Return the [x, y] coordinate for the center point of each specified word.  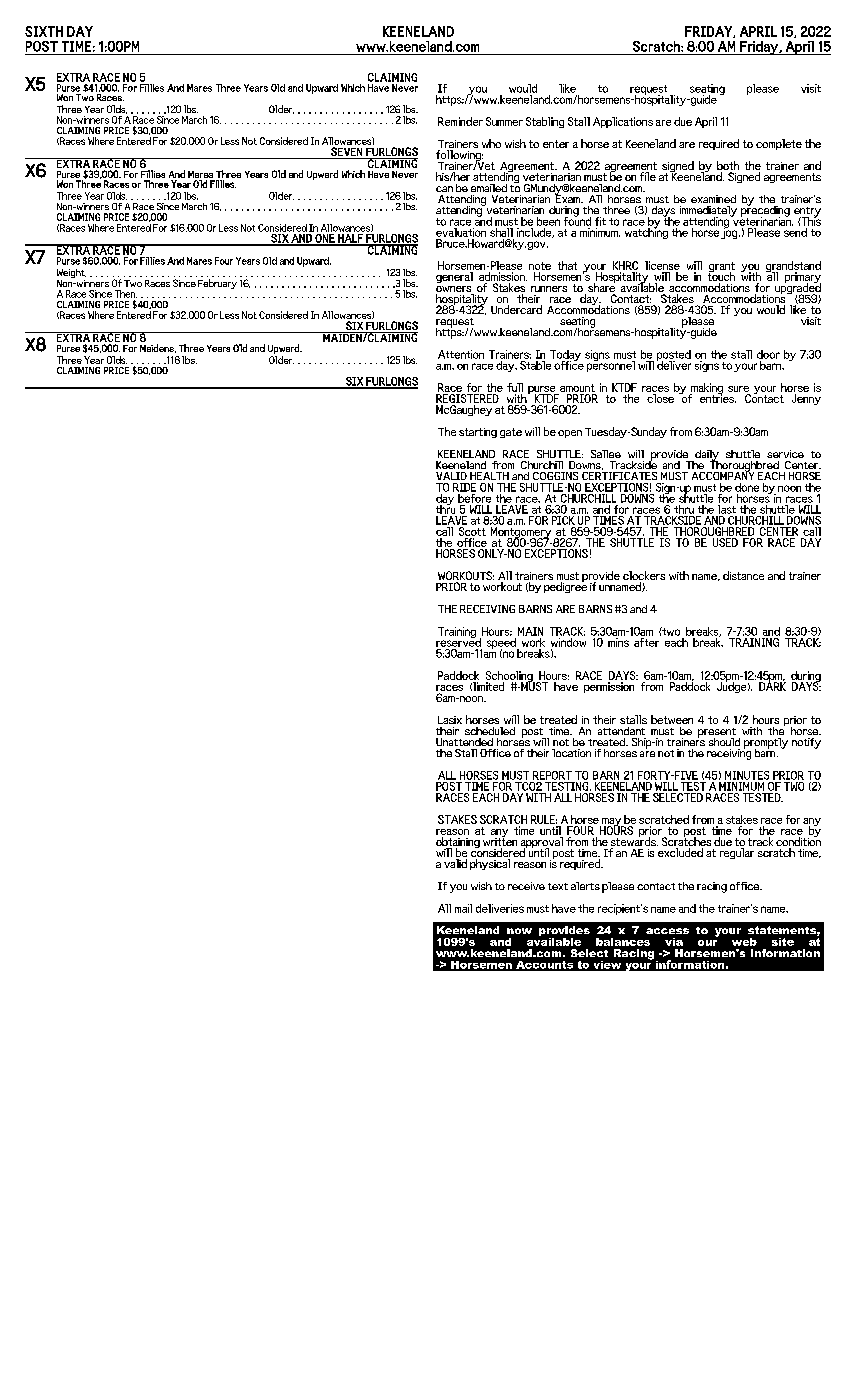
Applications [623, 122]
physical [490, 864]
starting [478, 433]
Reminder [460, 121]
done [747, 487]
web [744, 942]
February [217, 284]
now [519, 931]
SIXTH [44, 31]
